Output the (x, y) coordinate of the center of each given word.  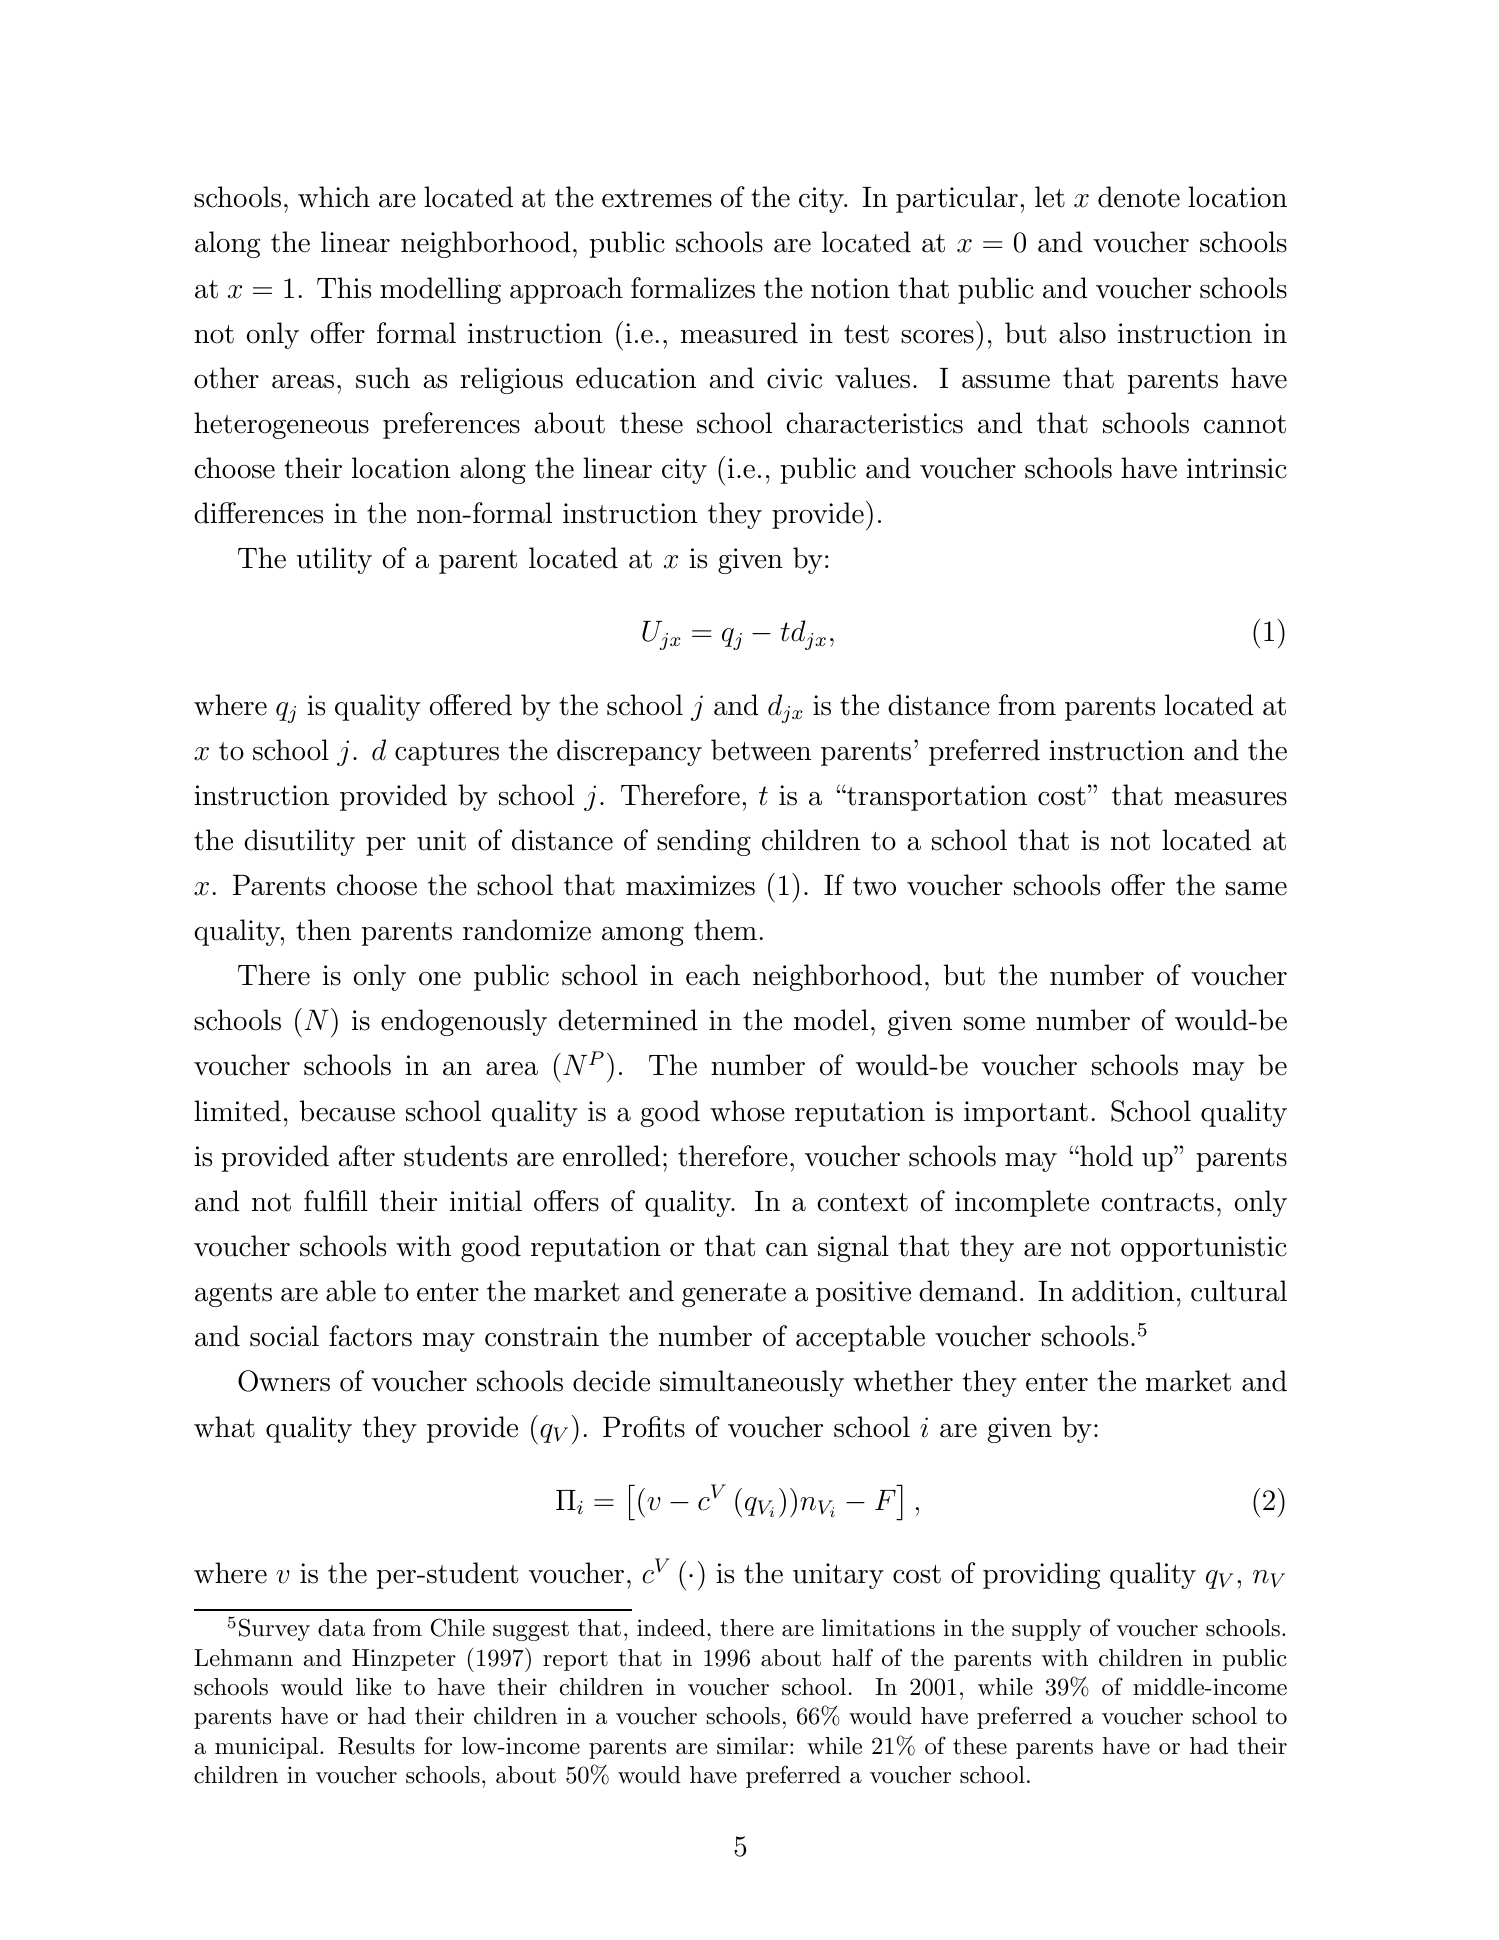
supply (1046, 1630)
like (373, 1687)
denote (1139, 197)
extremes (657, 198)
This (344, 288)
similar (752, 1746)
